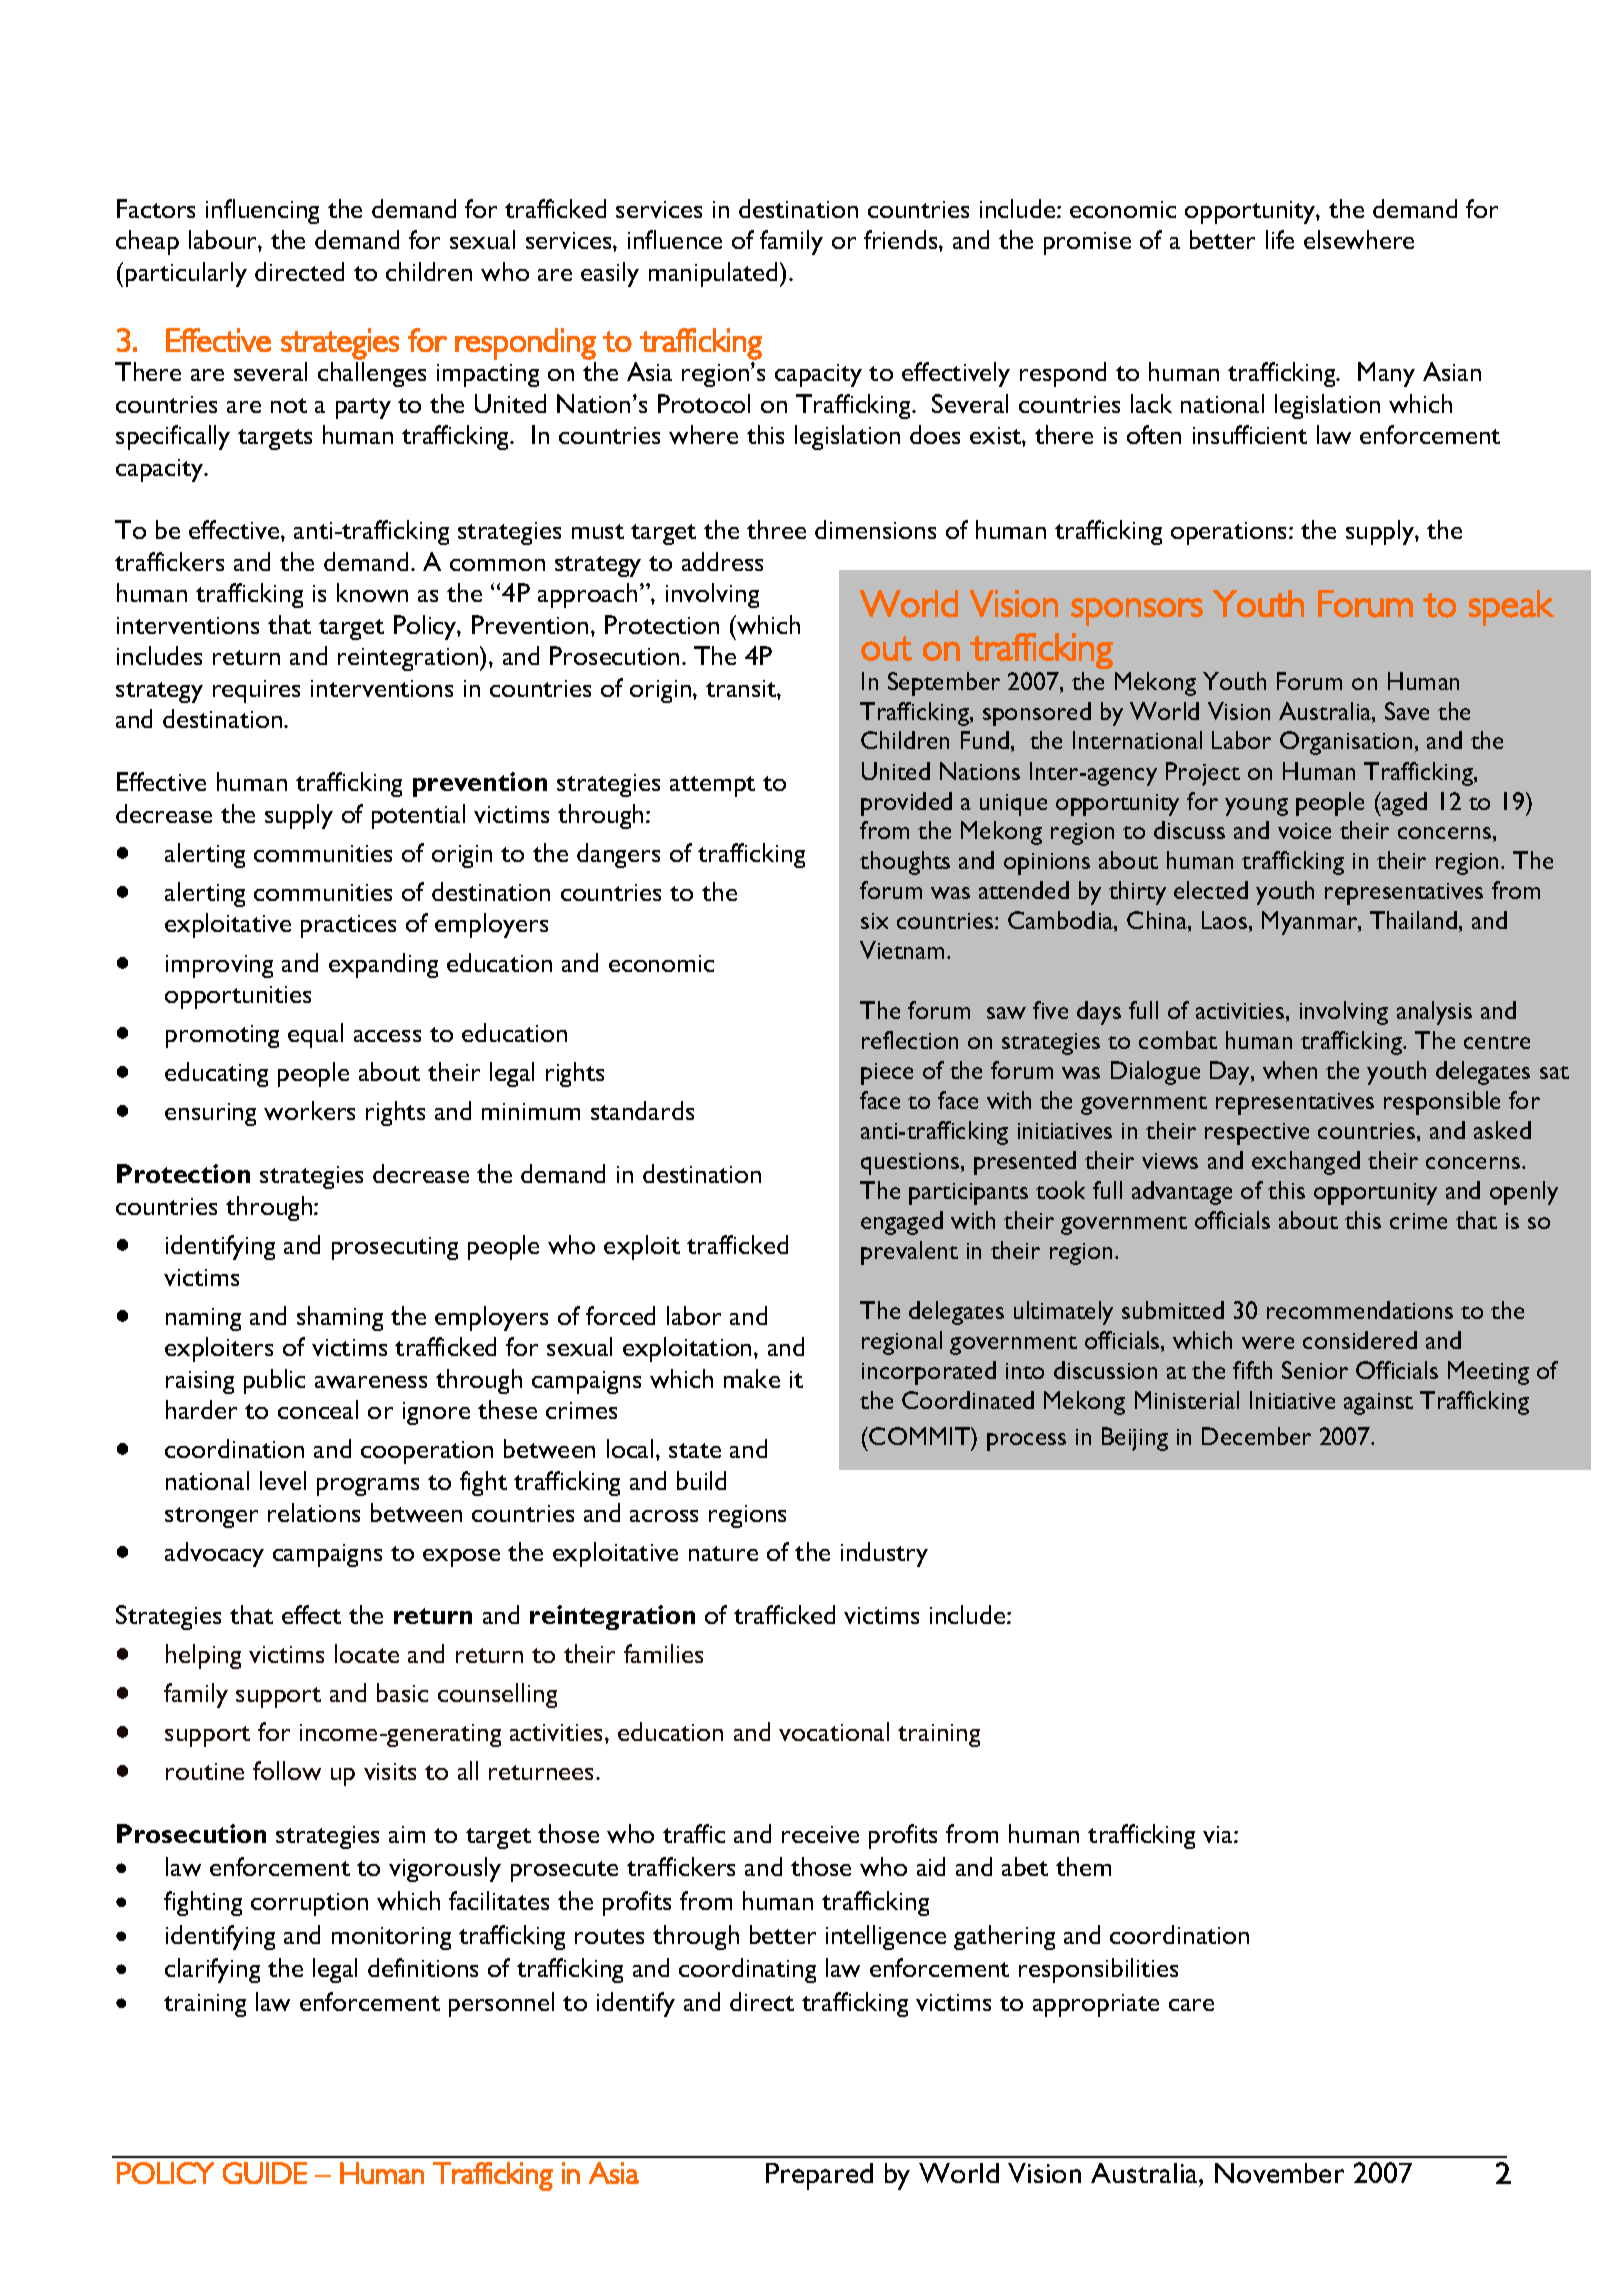 This document has width=1619, height=2290. I want to click on provided, so click(906, 804).
